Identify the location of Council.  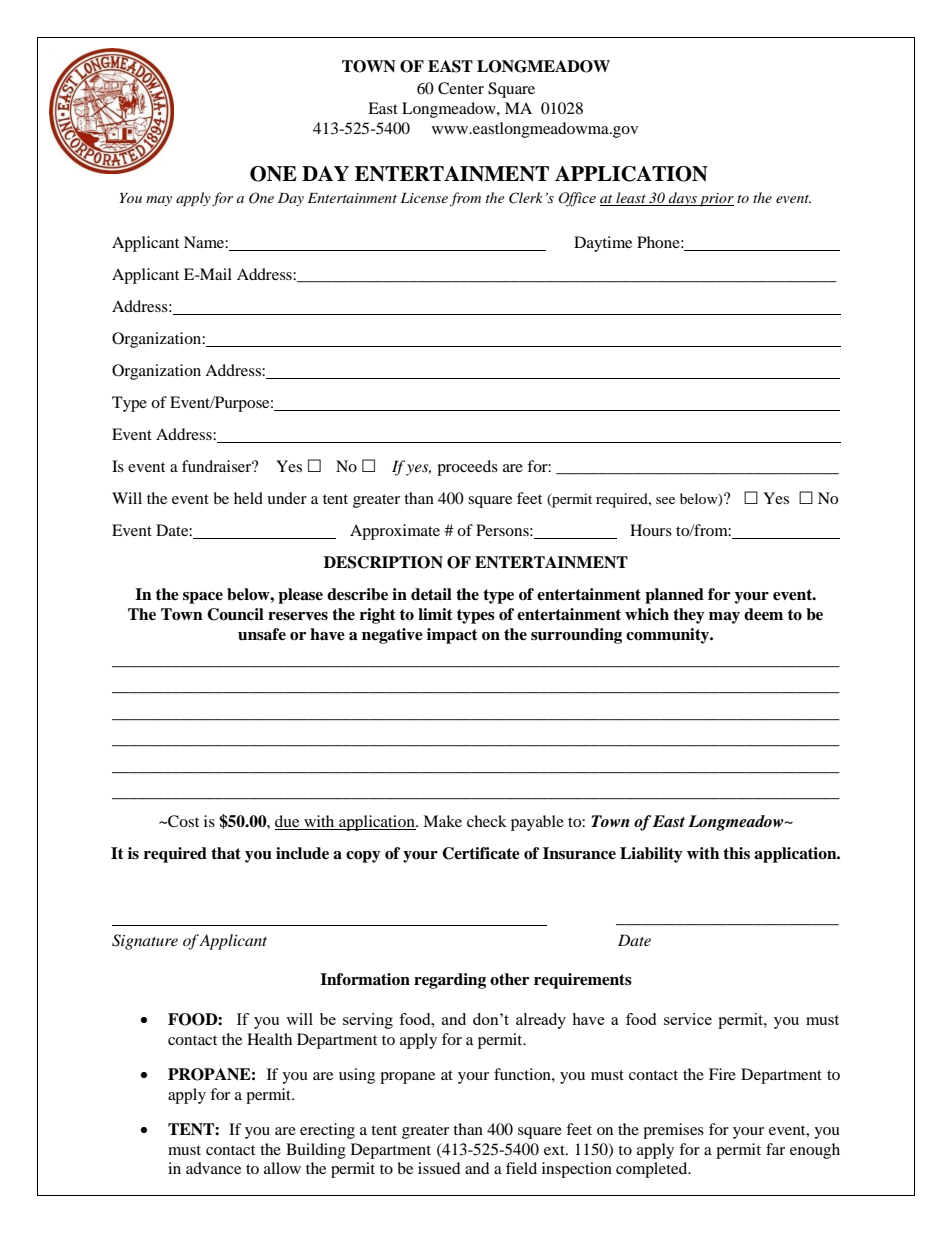
(235, 614).
